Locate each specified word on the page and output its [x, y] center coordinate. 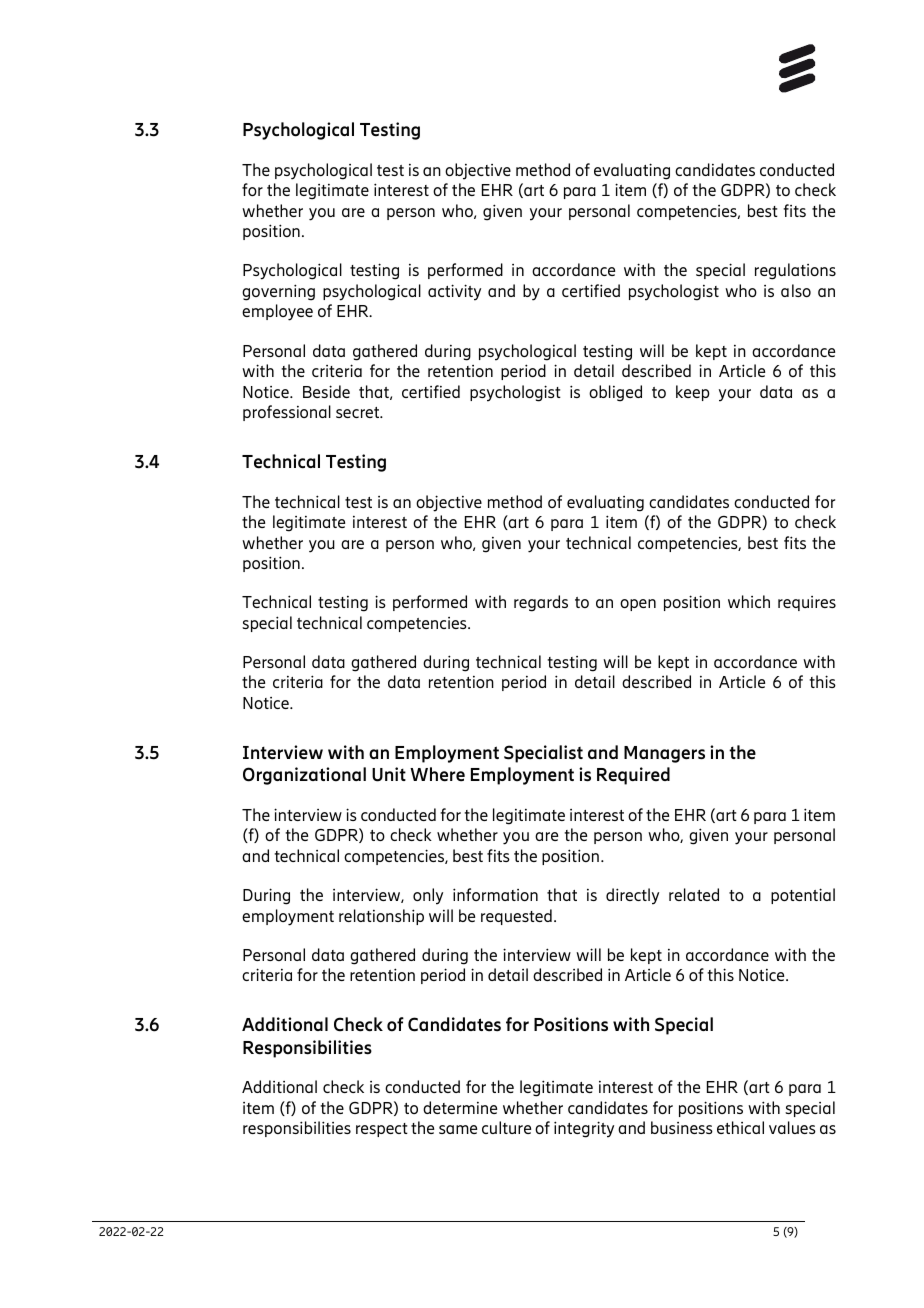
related [694, 894]
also [796, 290]
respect [382, 1130]
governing [278, 292]
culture [506, 1127]
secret [359, 412]
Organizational [304, 776]
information [495, 894]
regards [541, 603]
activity [454, 292]
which [749, 601]
